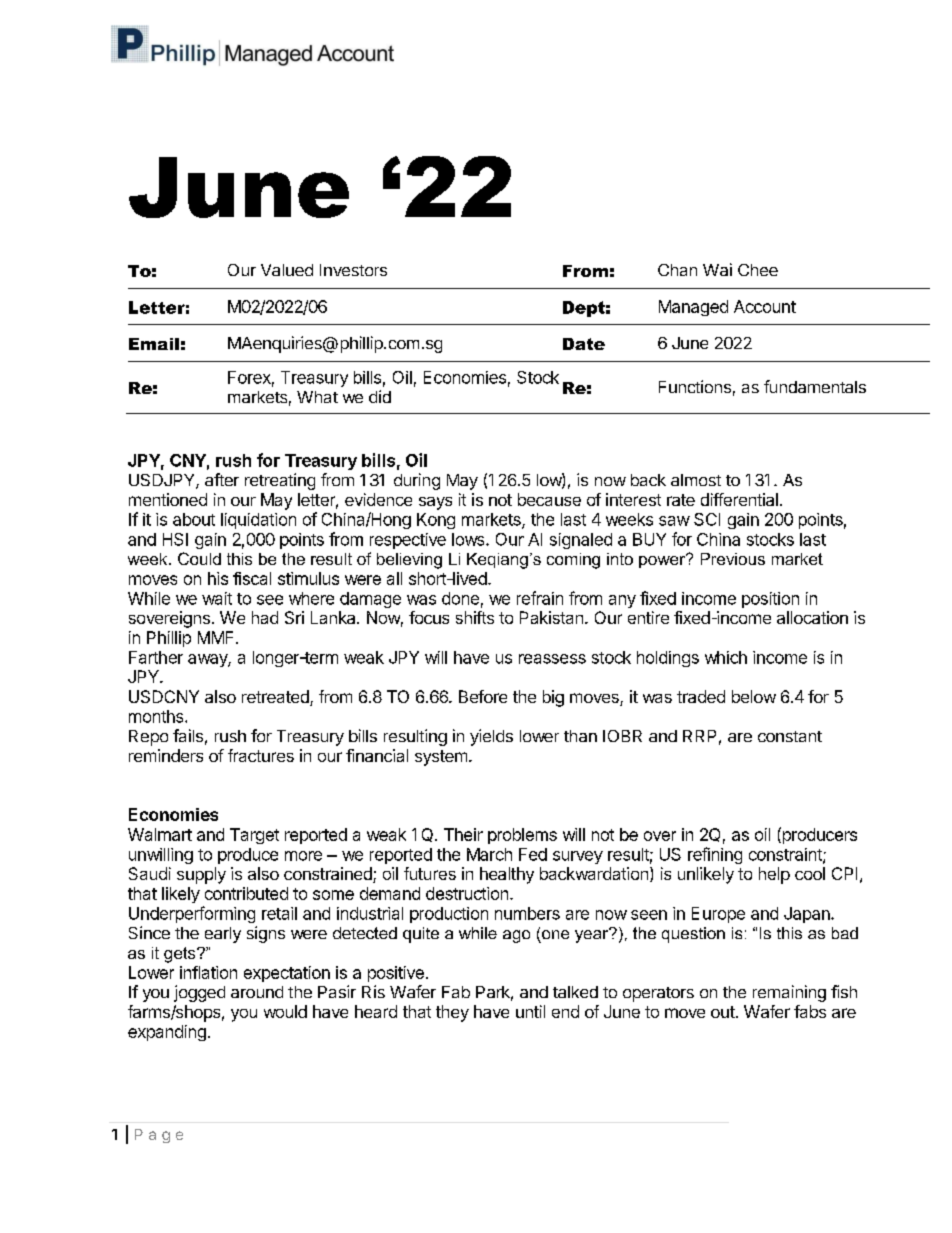 The width and height of the screenshot is (952, 1233). What do you see at coordinates (584, 344) in the screenshot?
I see `Date` at bounding box center [584, 344].
